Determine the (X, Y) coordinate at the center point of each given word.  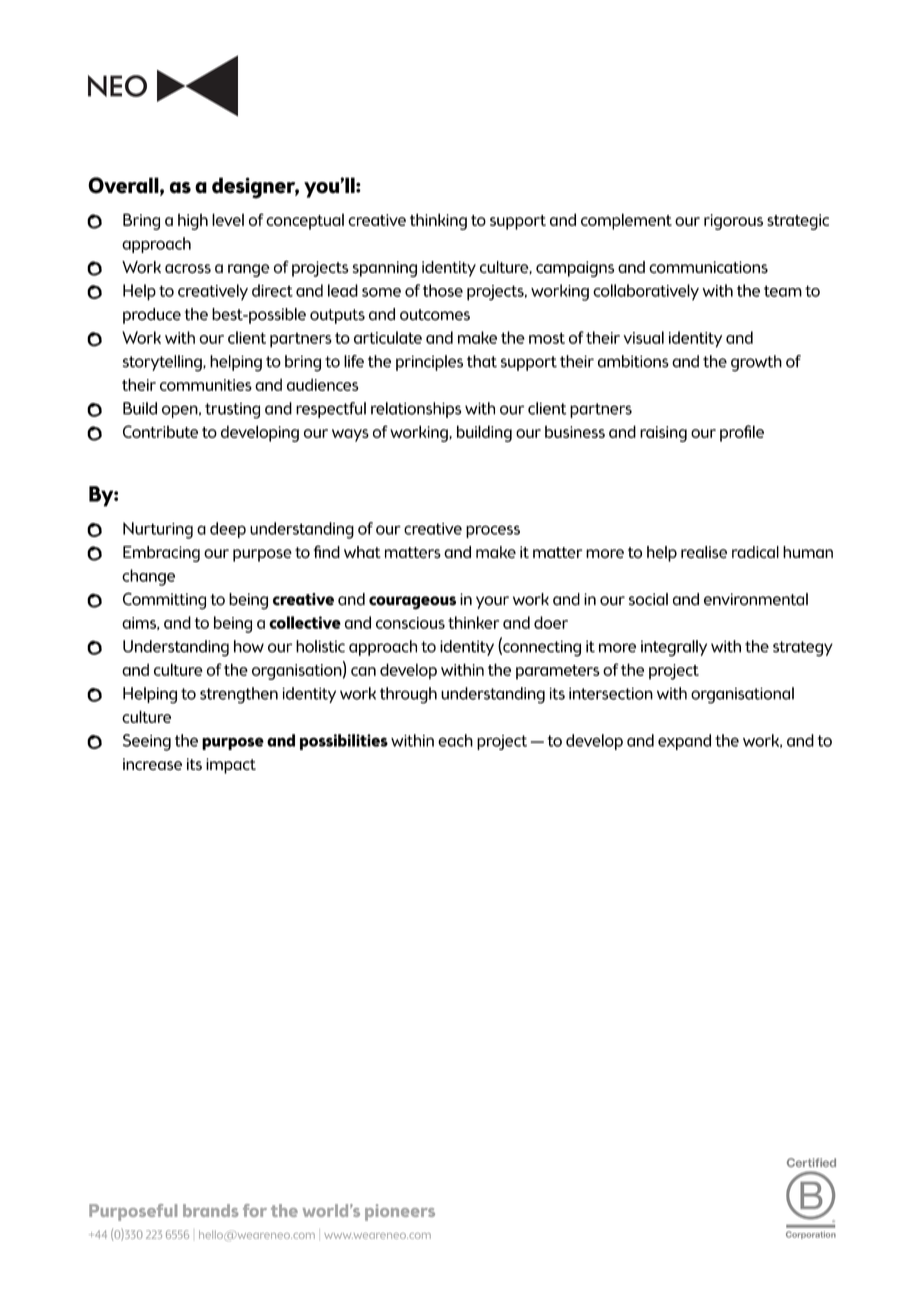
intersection (611, 693)
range (249, 270)
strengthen (239, 695)
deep (228, 530)
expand (684, 742)
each (455, 740)
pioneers (400, 1212)
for (255, 1210)
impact (231, 766)
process (493, 531)
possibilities (344, 742)
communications (708, 267)
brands (210, 1210)
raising (663, 434)
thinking (438, 221)
